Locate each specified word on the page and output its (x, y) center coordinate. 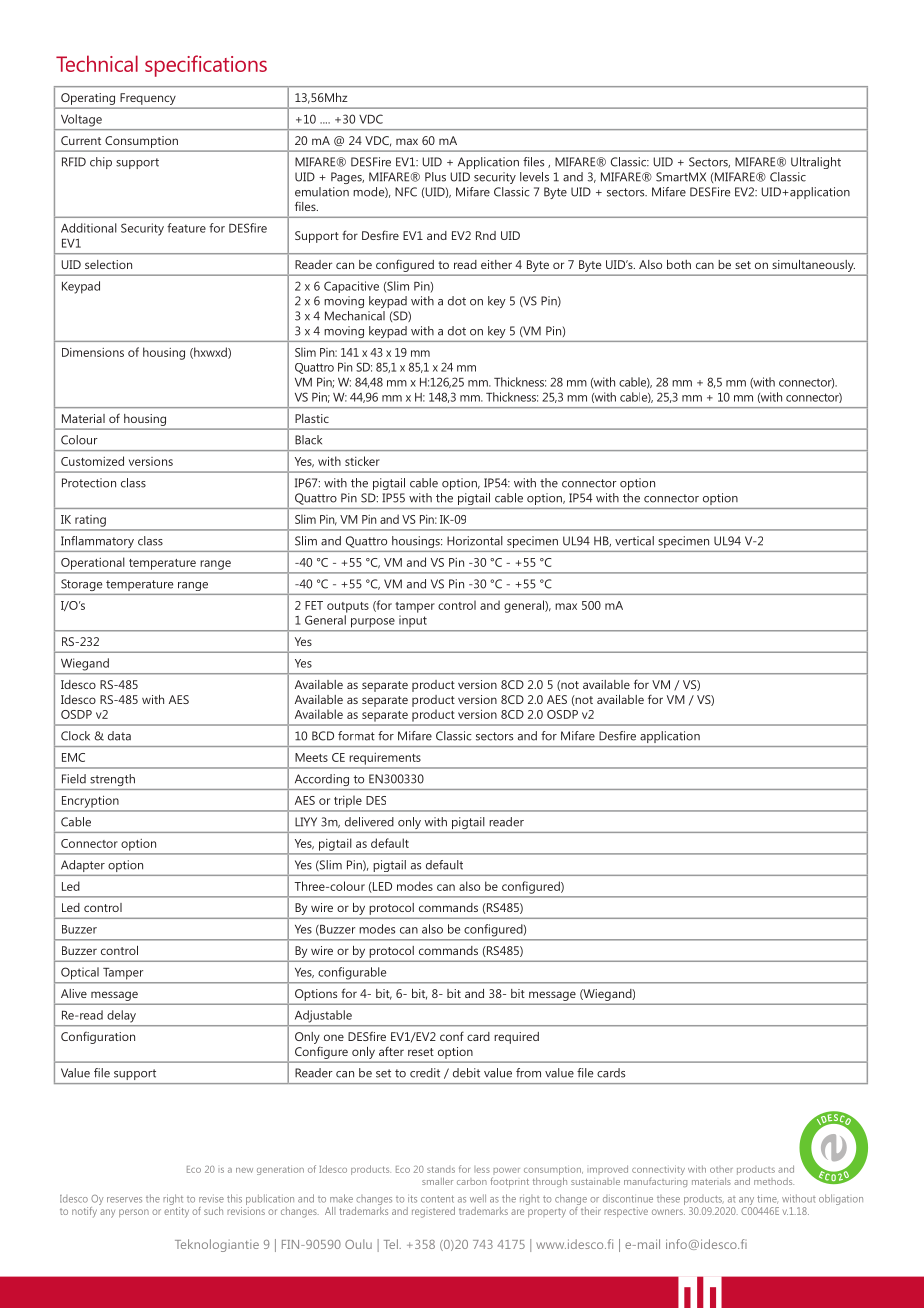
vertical (634, 541)
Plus (435, 177)
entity (176, 1211)
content (437, 1199)
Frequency (148, 99)
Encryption (90, 802)
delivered (369, 822)
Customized (92, 461)
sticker (362, 461)
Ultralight (816, 163)
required (516, 1038)
